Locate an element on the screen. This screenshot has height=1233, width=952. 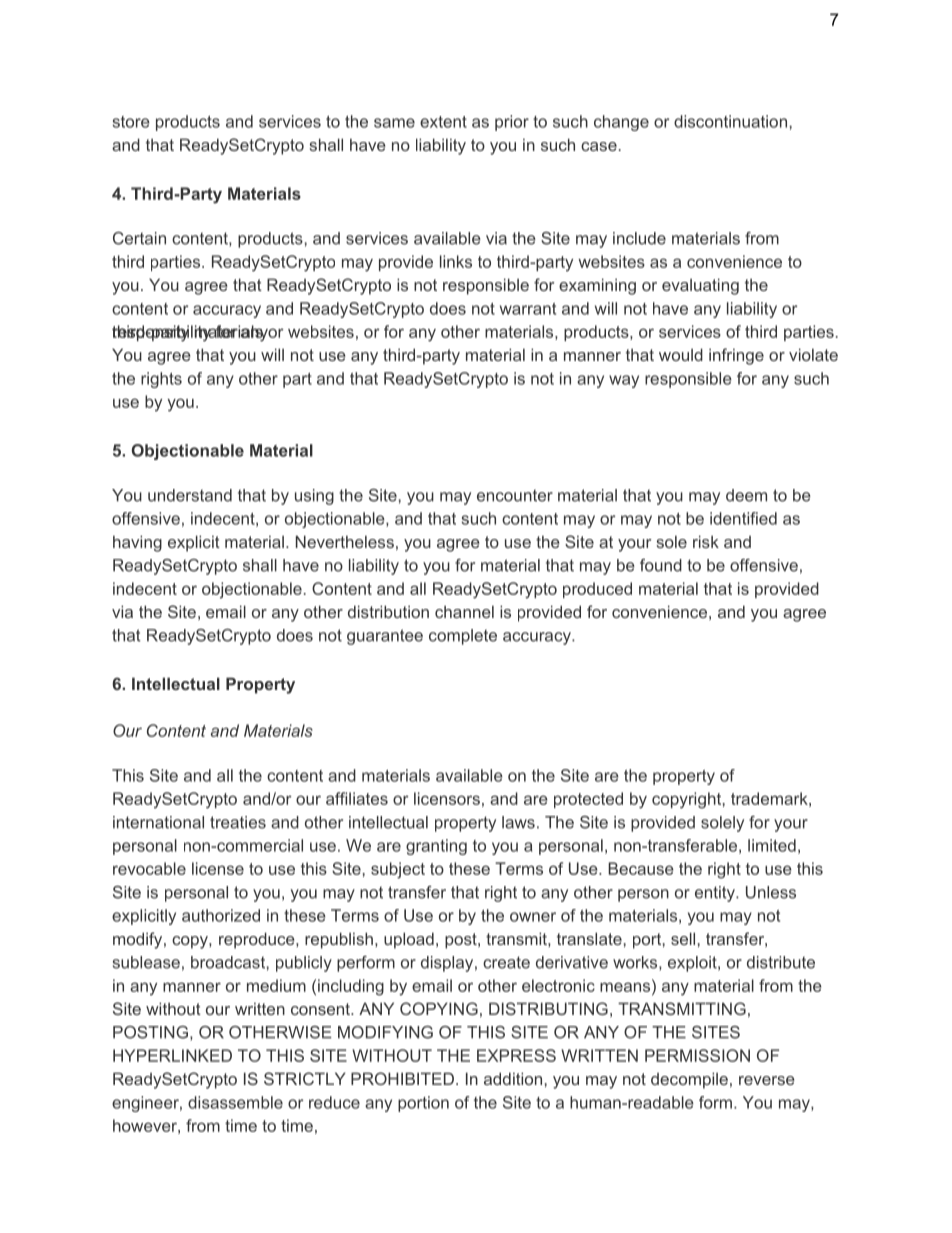
disassemble is located at coordinates (235, 1102).
